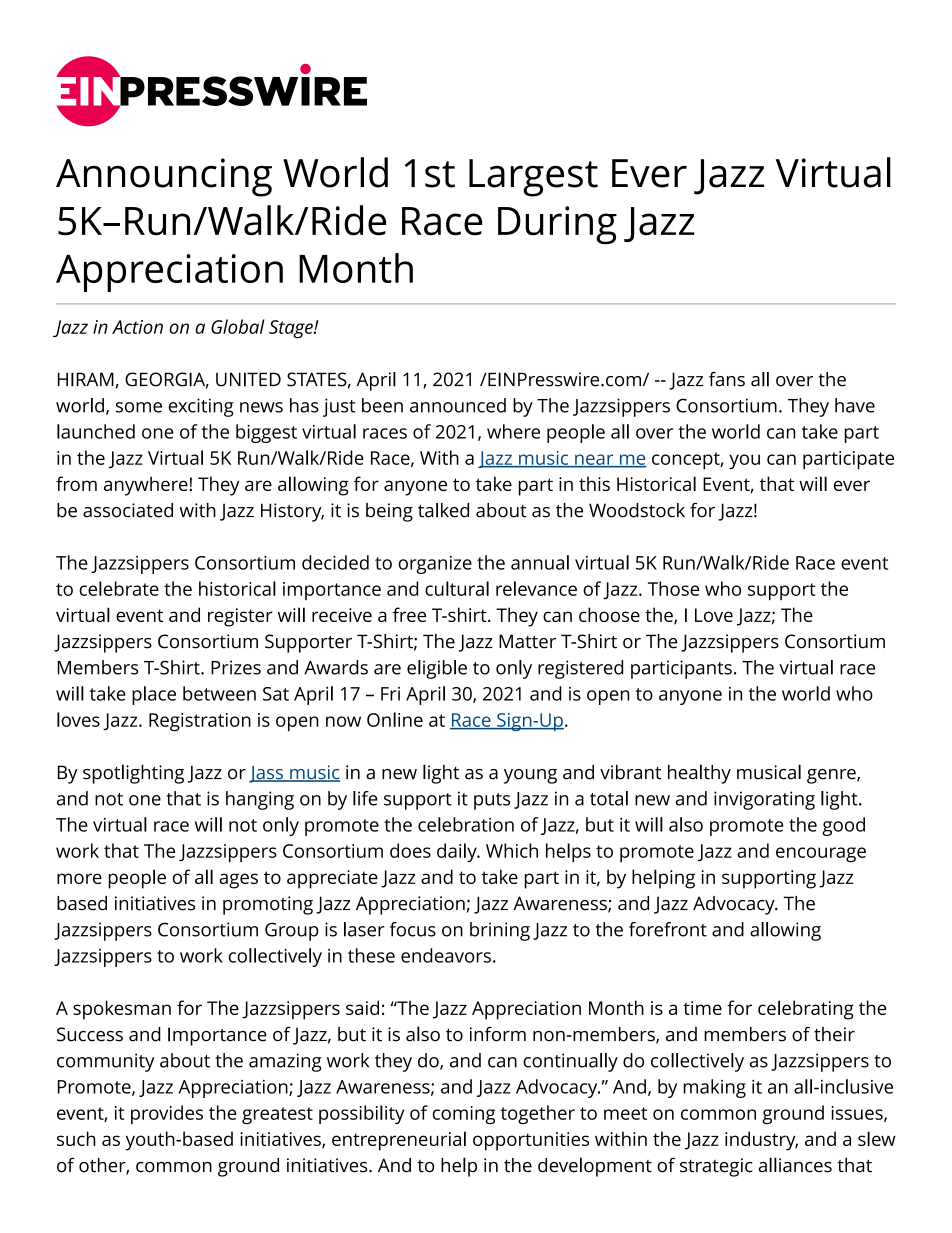  I want to click on invigorating, so click(764, 800).
